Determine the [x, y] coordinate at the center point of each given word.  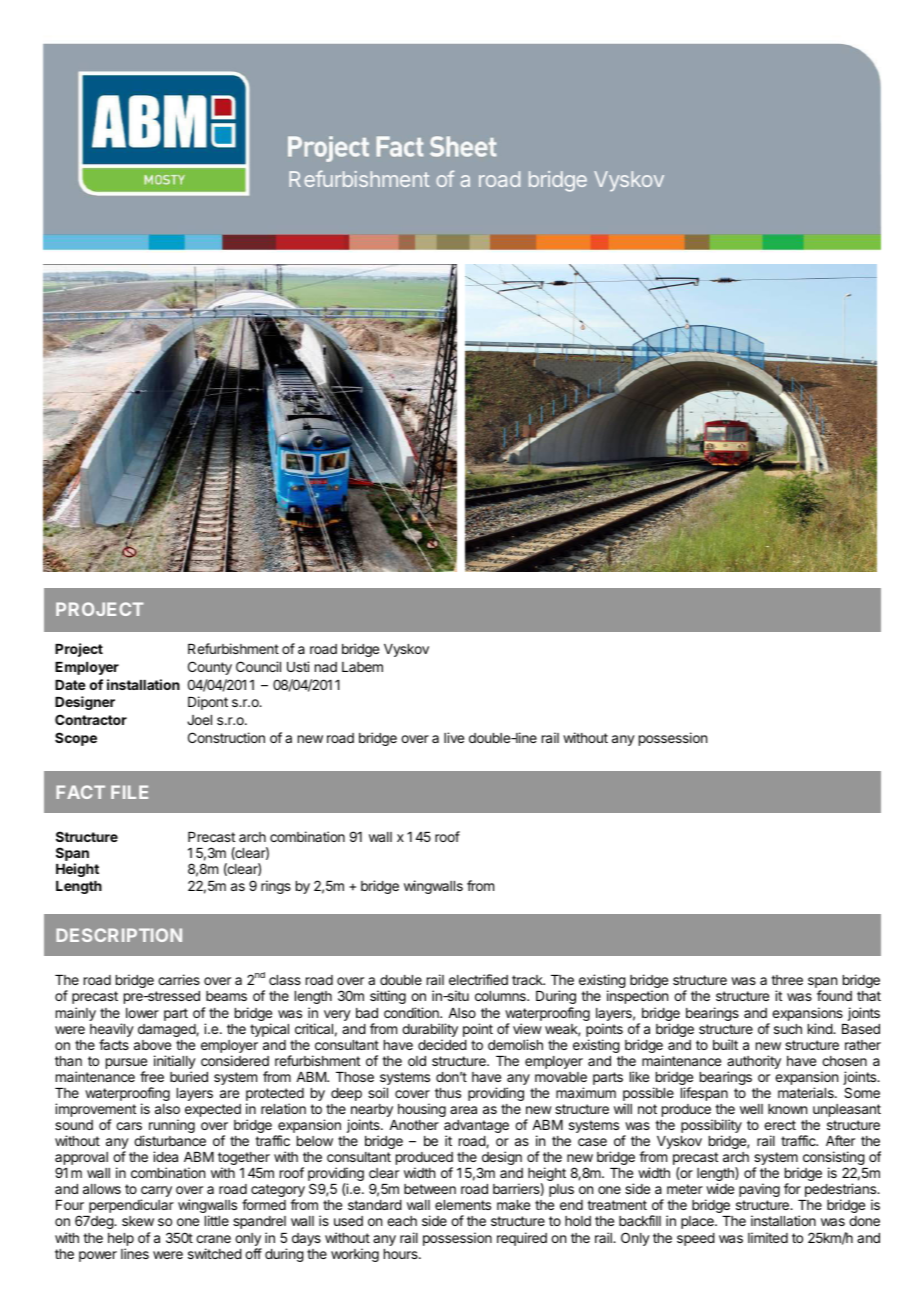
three [787, 980]
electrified [478, 979]
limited [768, 1237]
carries [179, 979]
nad [326, 667]
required [522, 1239]
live [454, 737]
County [210, 668]
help [121, 1241]
